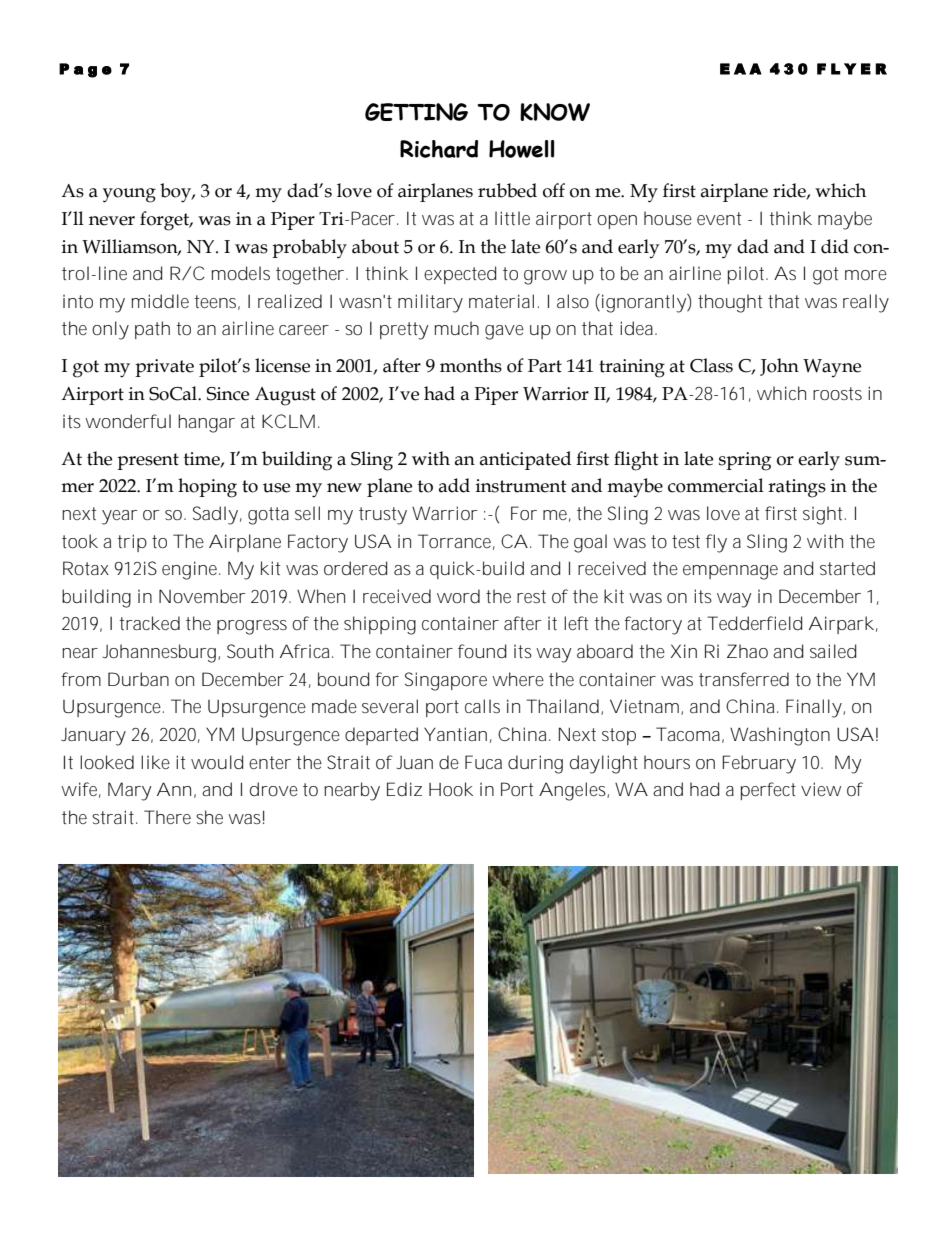 The height and width of the image is (1233, 952). What do you see at coordinates (531, 596) in the image?
I see `rest` at bounding box center [531, 596].
